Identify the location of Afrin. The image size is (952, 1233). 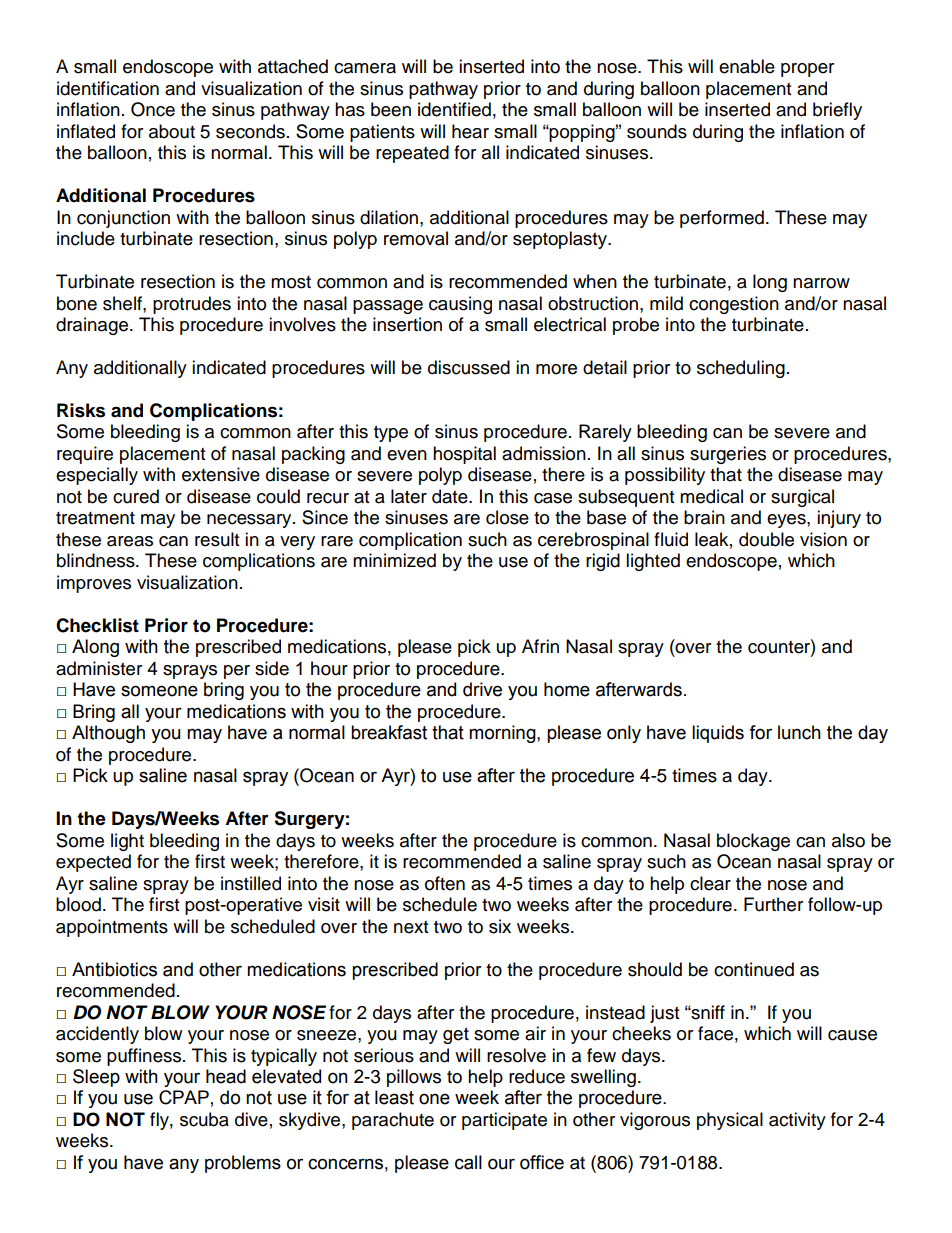
(540, 646).
